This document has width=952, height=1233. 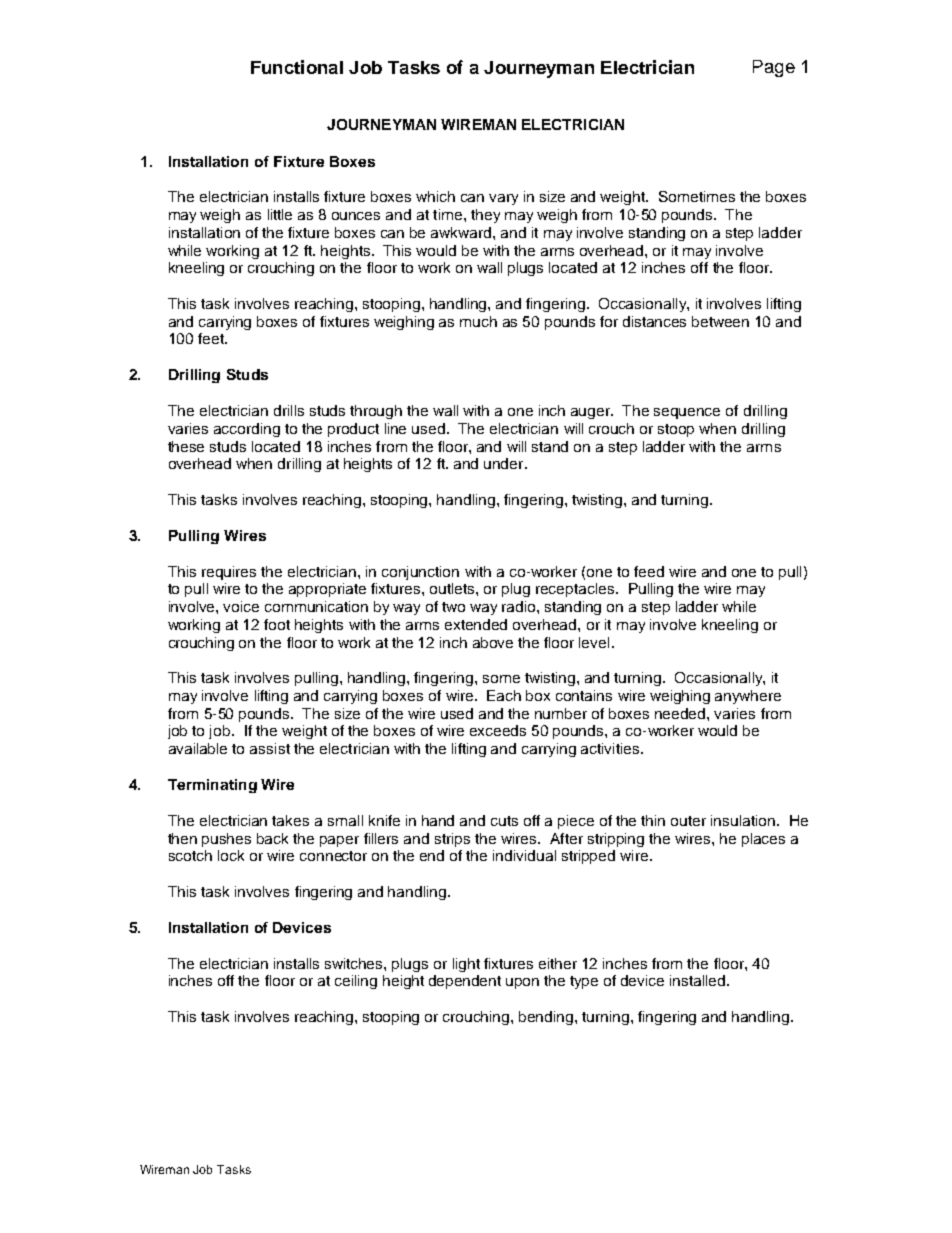 I want to click on vary, so click(x=503, y=199).
